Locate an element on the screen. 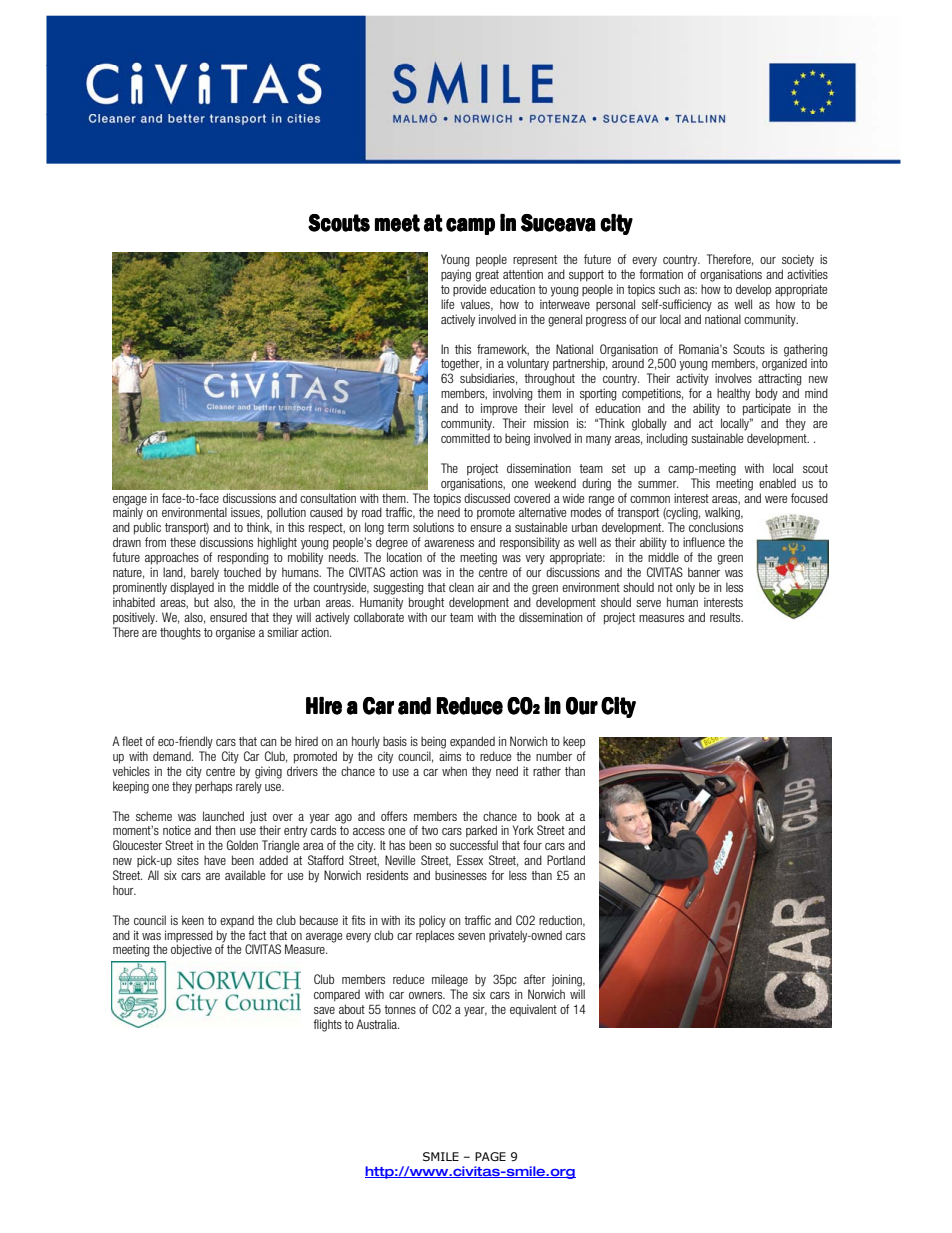  flights is located at coordinates (327, 1025).
